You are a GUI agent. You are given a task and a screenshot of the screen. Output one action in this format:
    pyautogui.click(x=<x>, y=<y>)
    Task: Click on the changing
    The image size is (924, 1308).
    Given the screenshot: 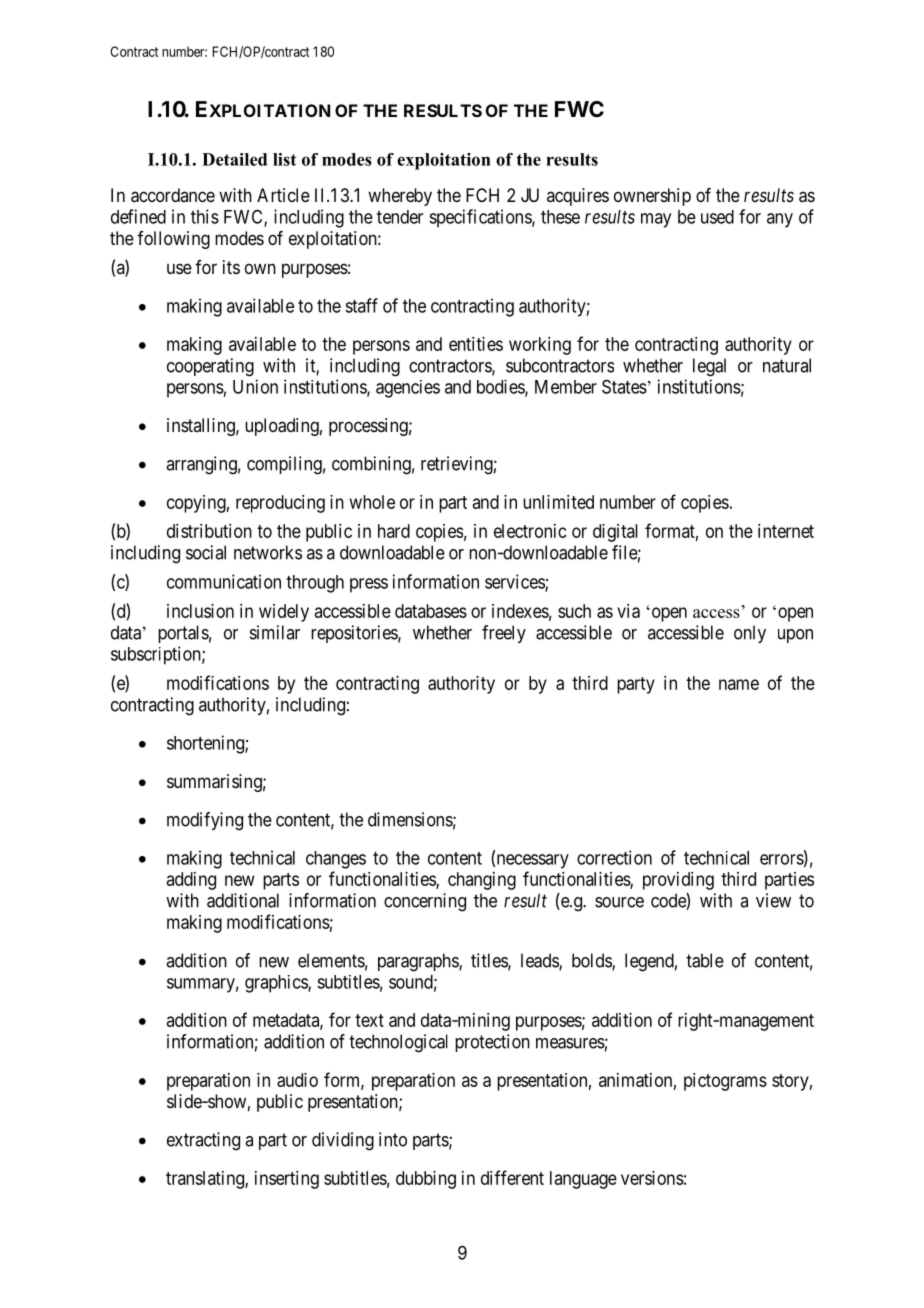 What is the action you would take?
    pyautogui.click(x=482, y=881)
